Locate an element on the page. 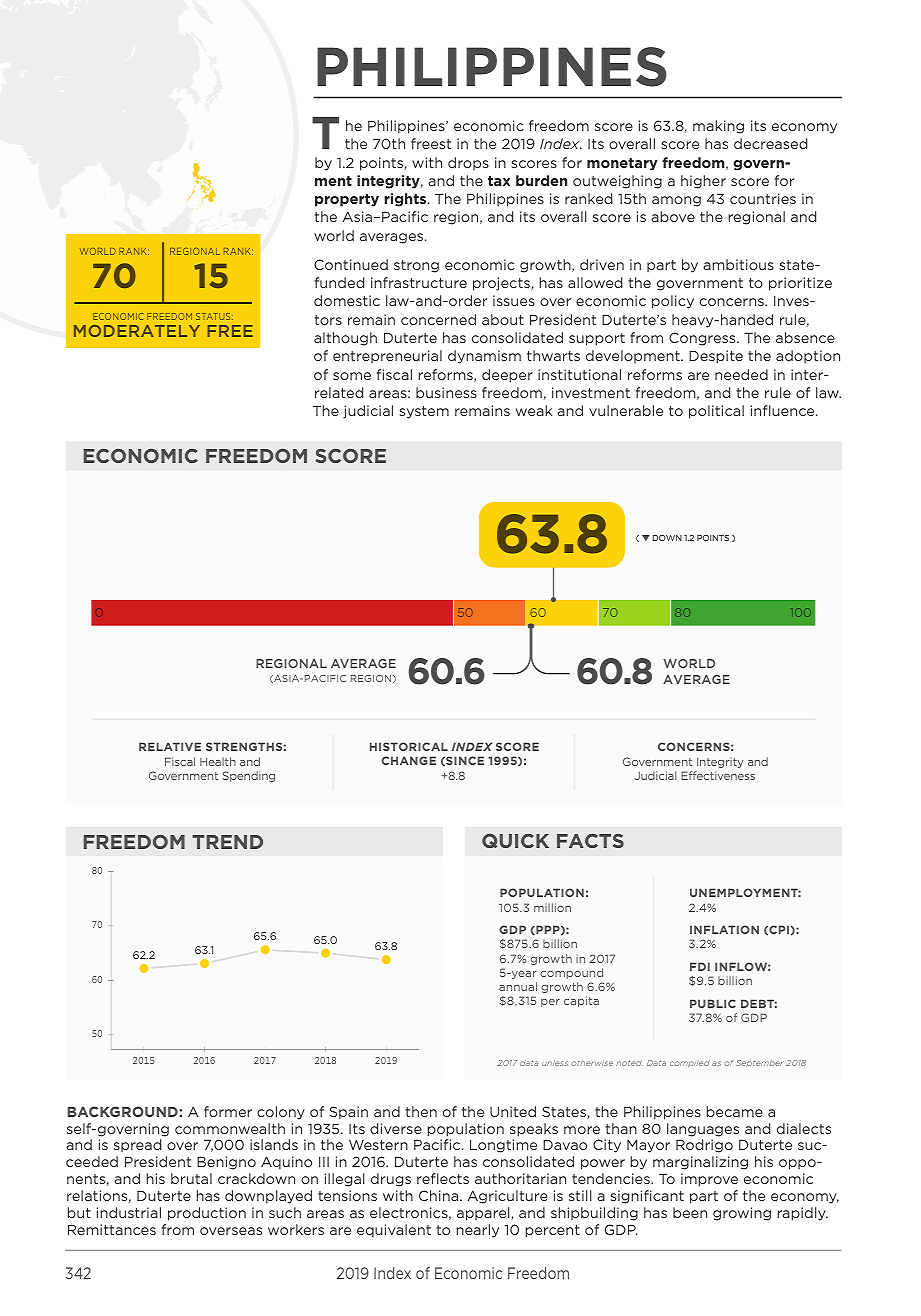  improve is located at coordinates (709, 1180).
